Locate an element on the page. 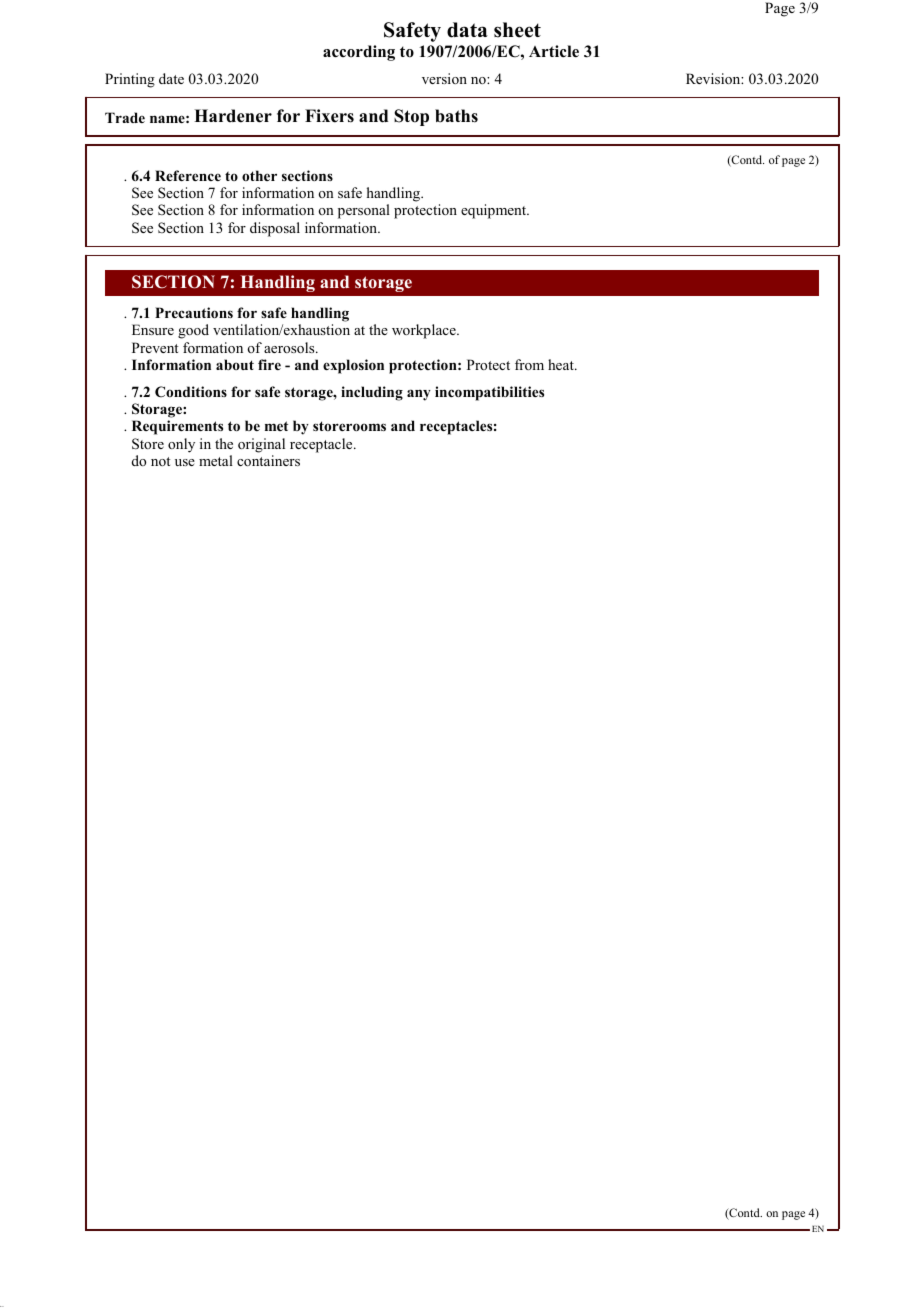 The height and width of the image is (1308, 924). Reference is located at coordinates (188, 175).
